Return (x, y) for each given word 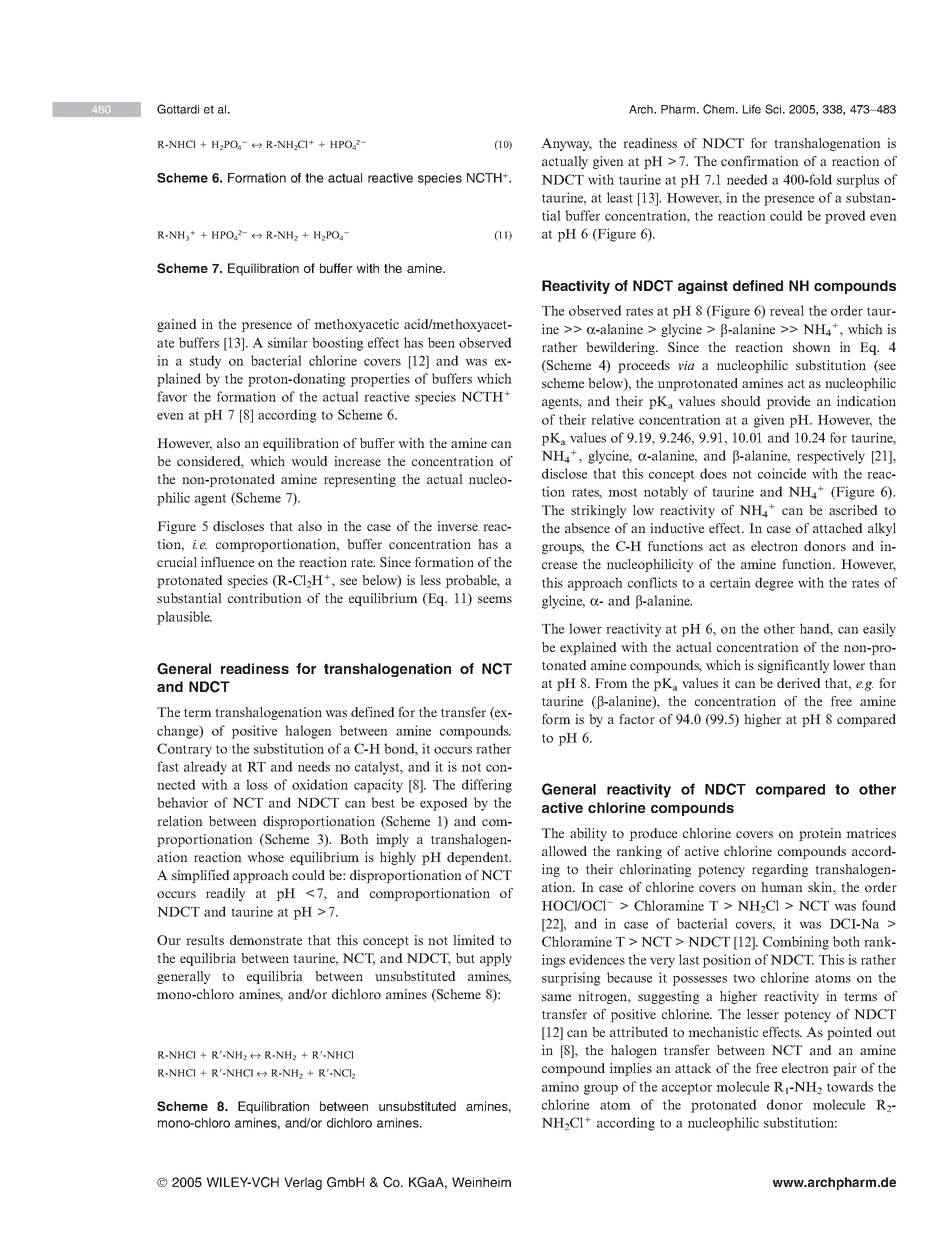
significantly (793, 666)
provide (788, 402)
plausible (184, 618)
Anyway (566, 144)
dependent (479, 858)
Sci (774, 109)
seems (495, 599)
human (782, 887)
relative (612, 419)
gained (177, 325)
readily (225, 894)
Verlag (303, 1183)
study (205, 362)
